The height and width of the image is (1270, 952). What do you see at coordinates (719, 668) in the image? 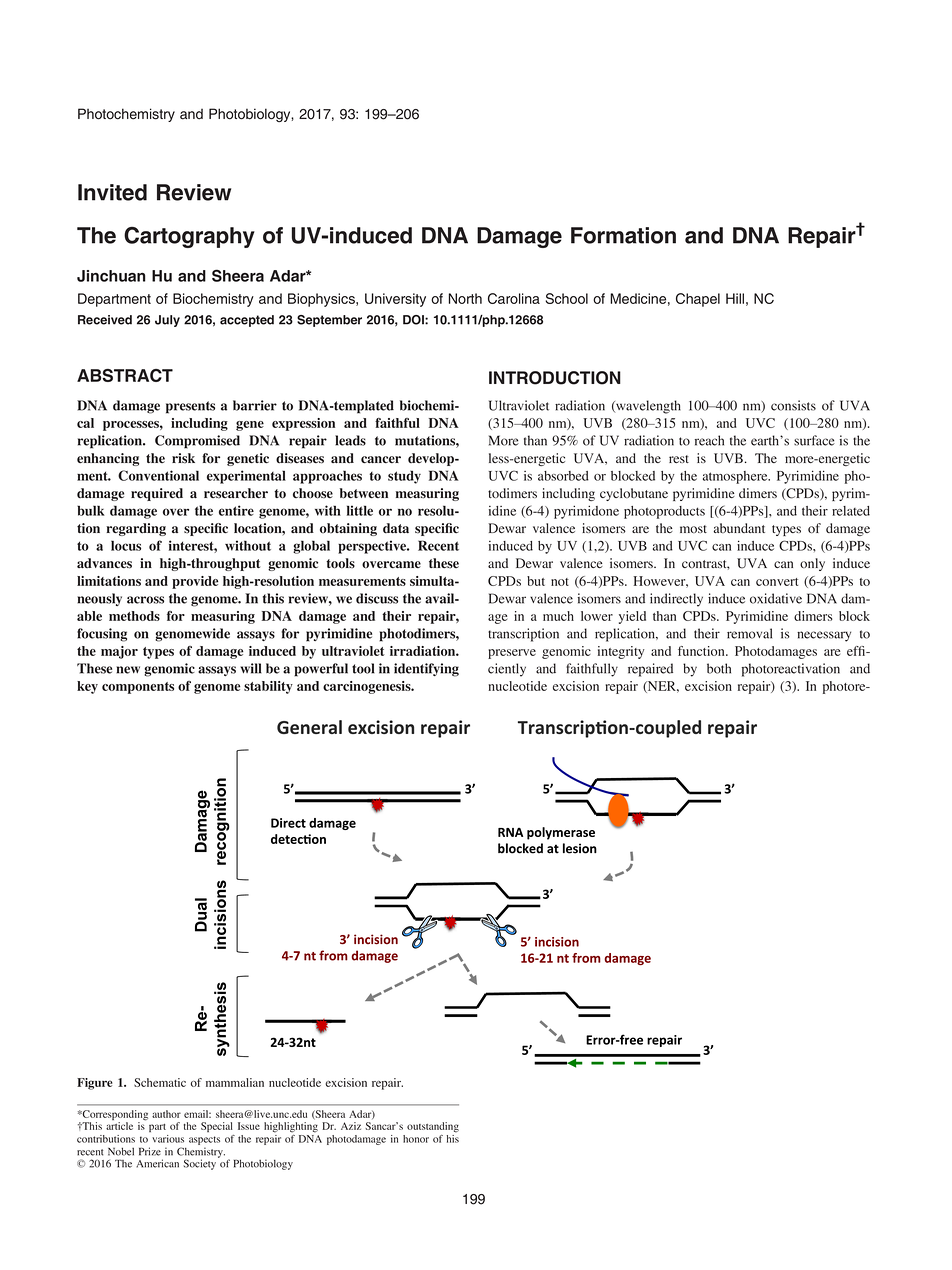
I see `both` at bounding box center [719, 668].
